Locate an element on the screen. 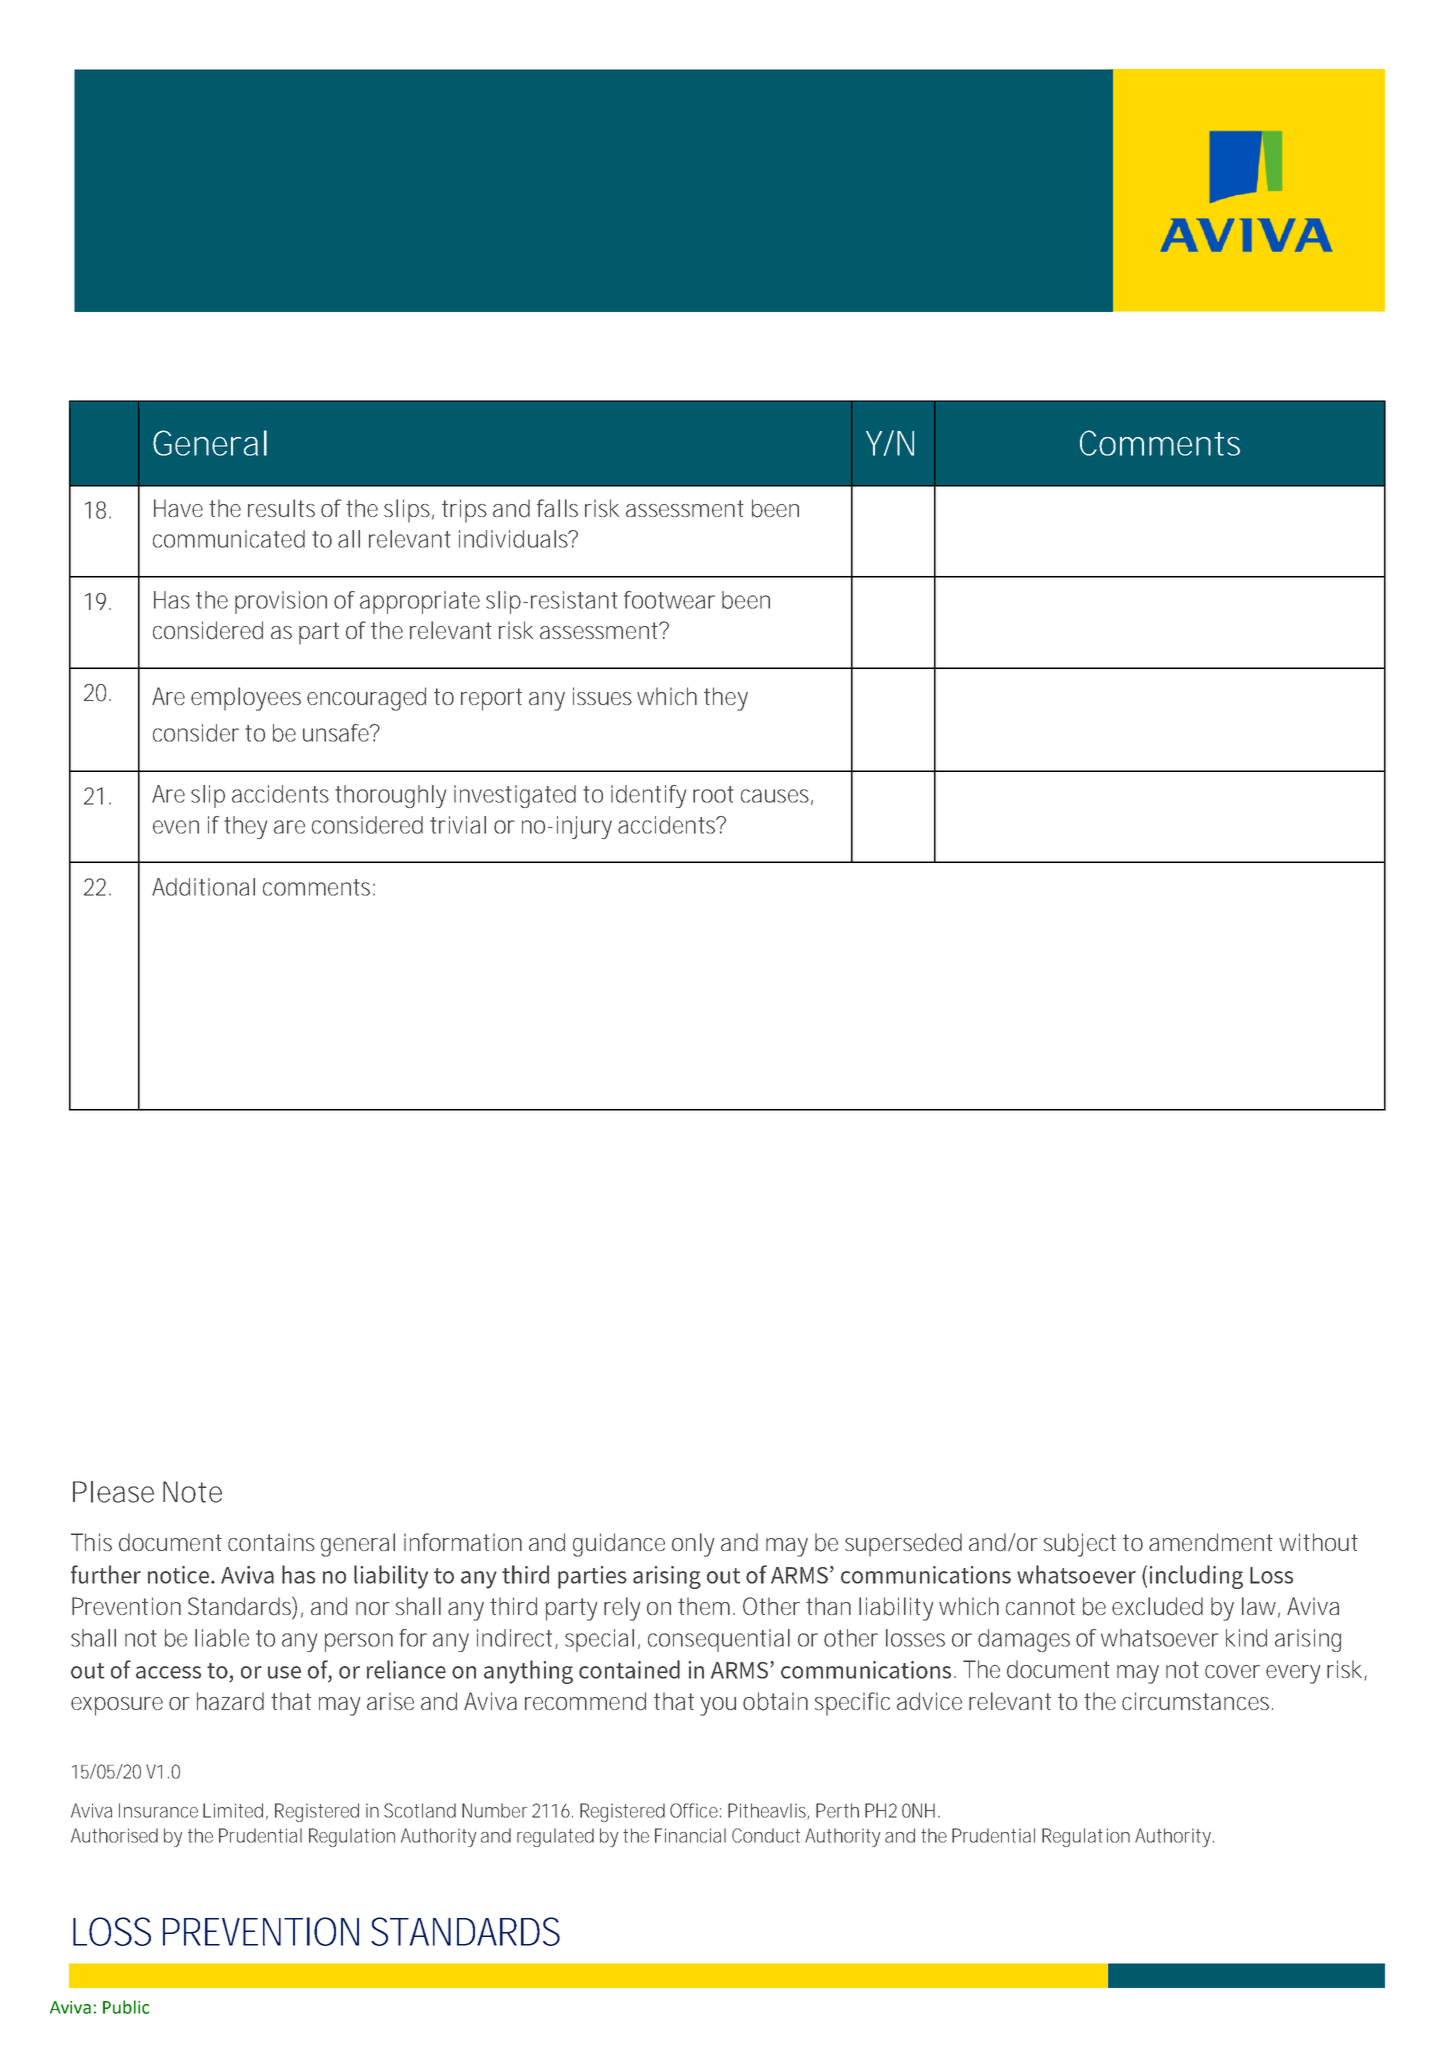  communicated is located at coordinates (229, 539).
